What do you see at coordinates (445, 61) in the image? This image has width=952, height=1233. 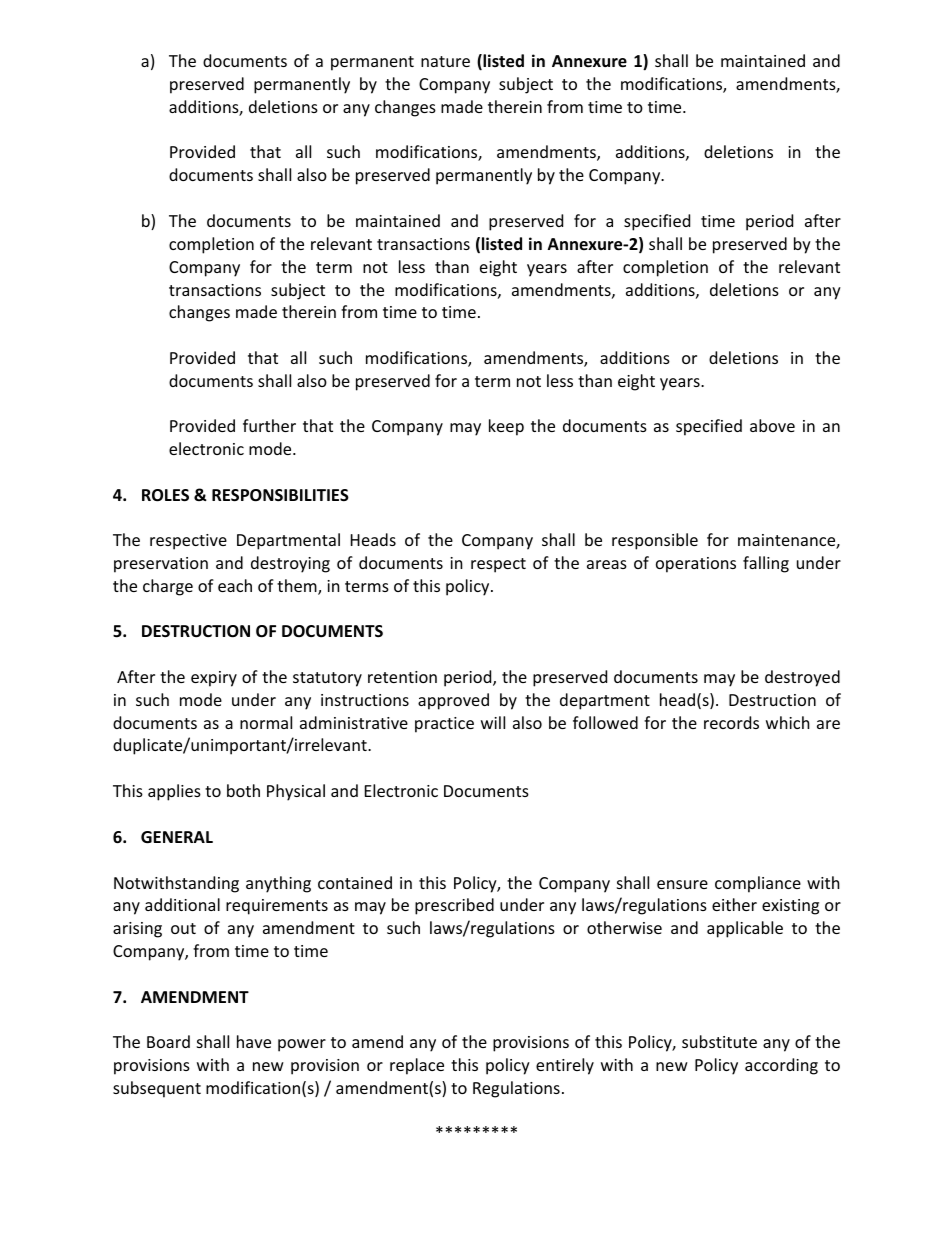 I see `nature` at bounding box center [445, 61].
